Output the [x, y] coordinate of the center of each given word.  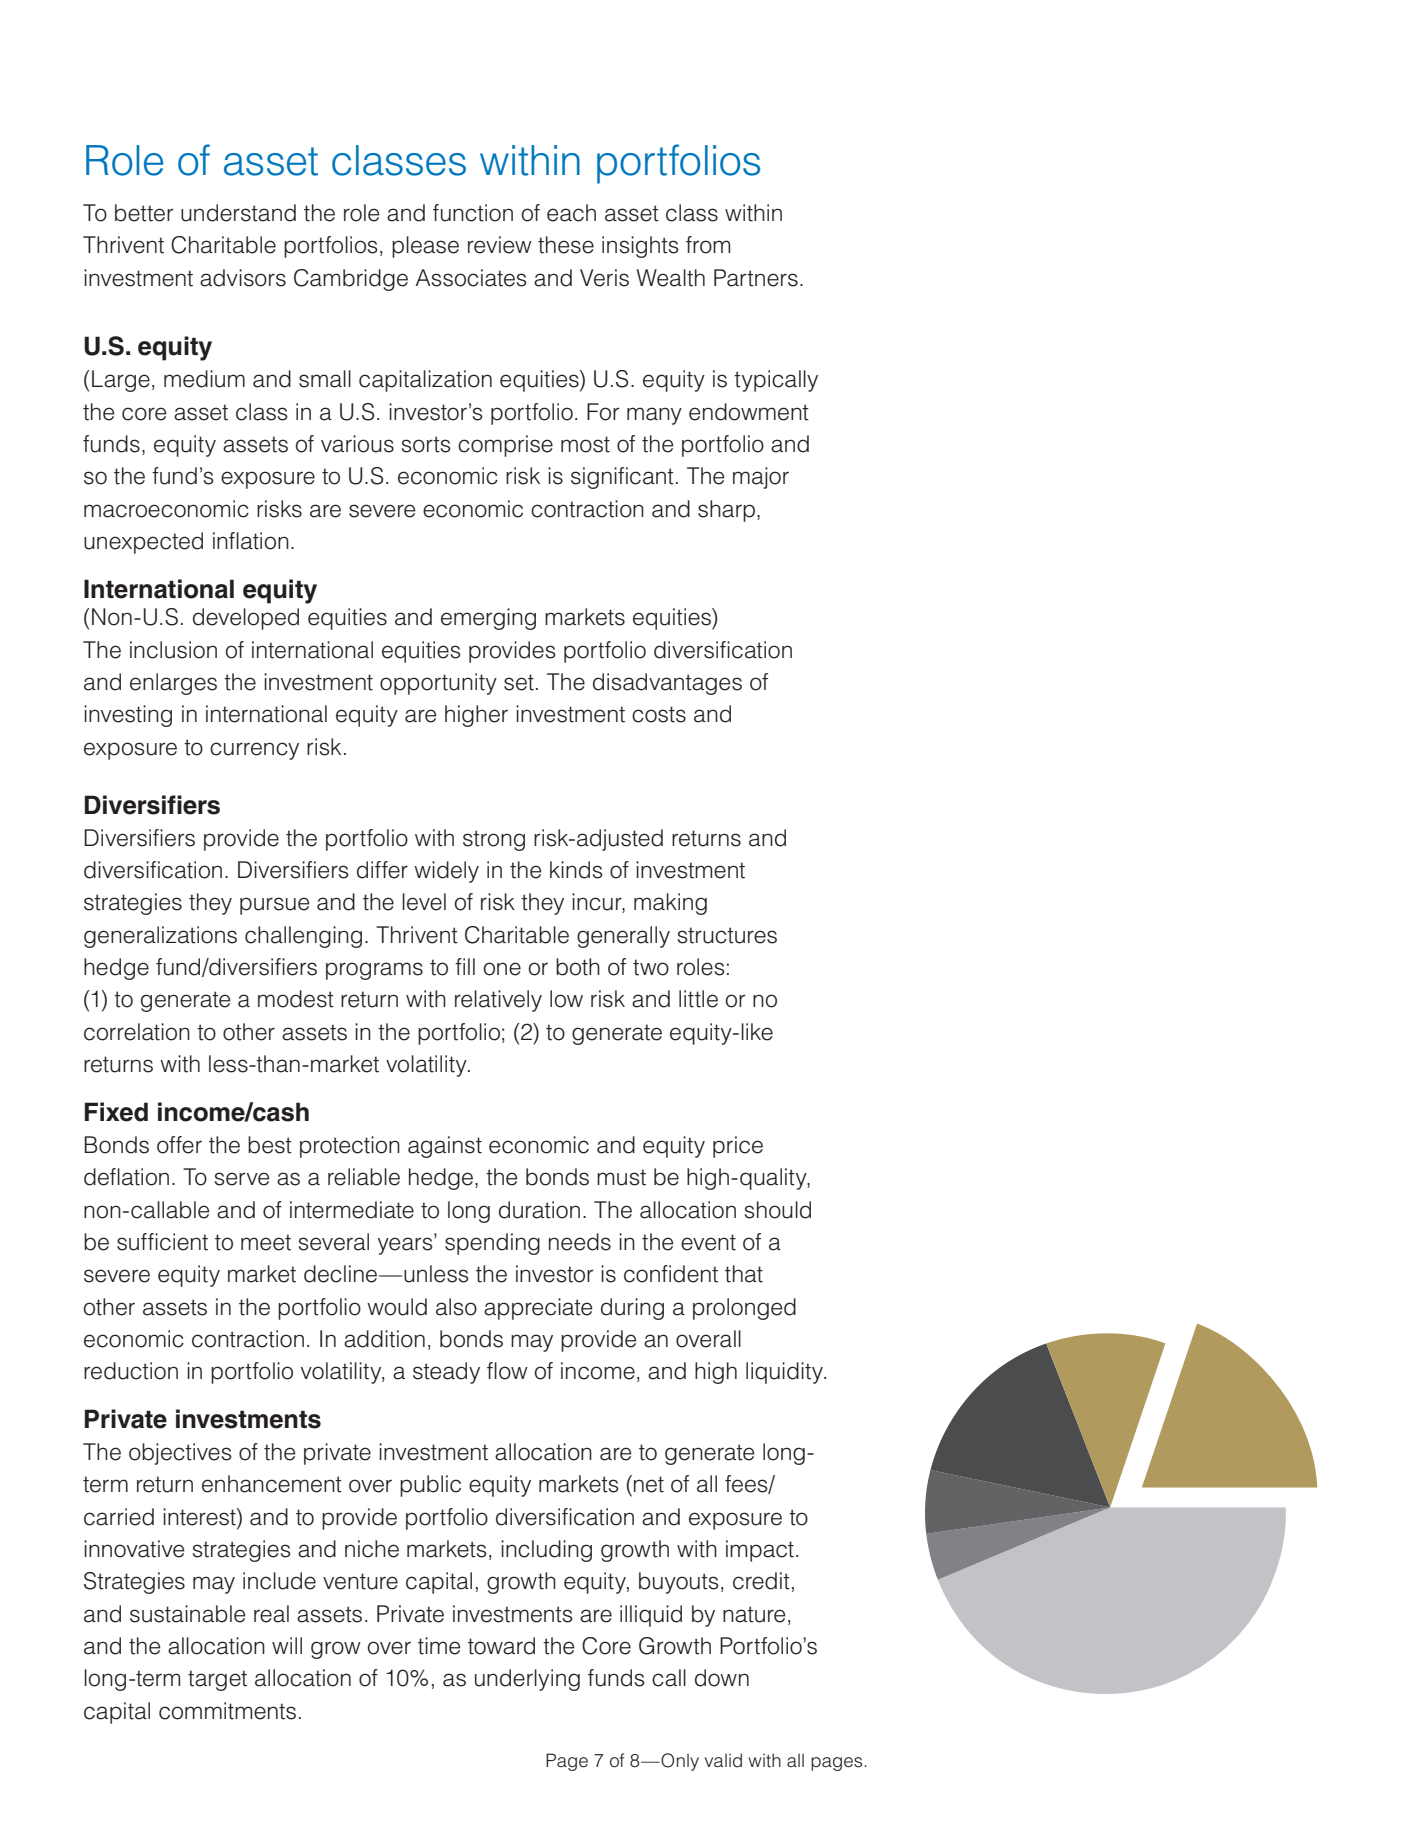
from [708, 245]
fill [465, 966]
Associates [471, 278]
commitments [227, 1711]
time [439, 1646]
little [698, 999]
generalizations [160, 937]
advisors [243, 278]
